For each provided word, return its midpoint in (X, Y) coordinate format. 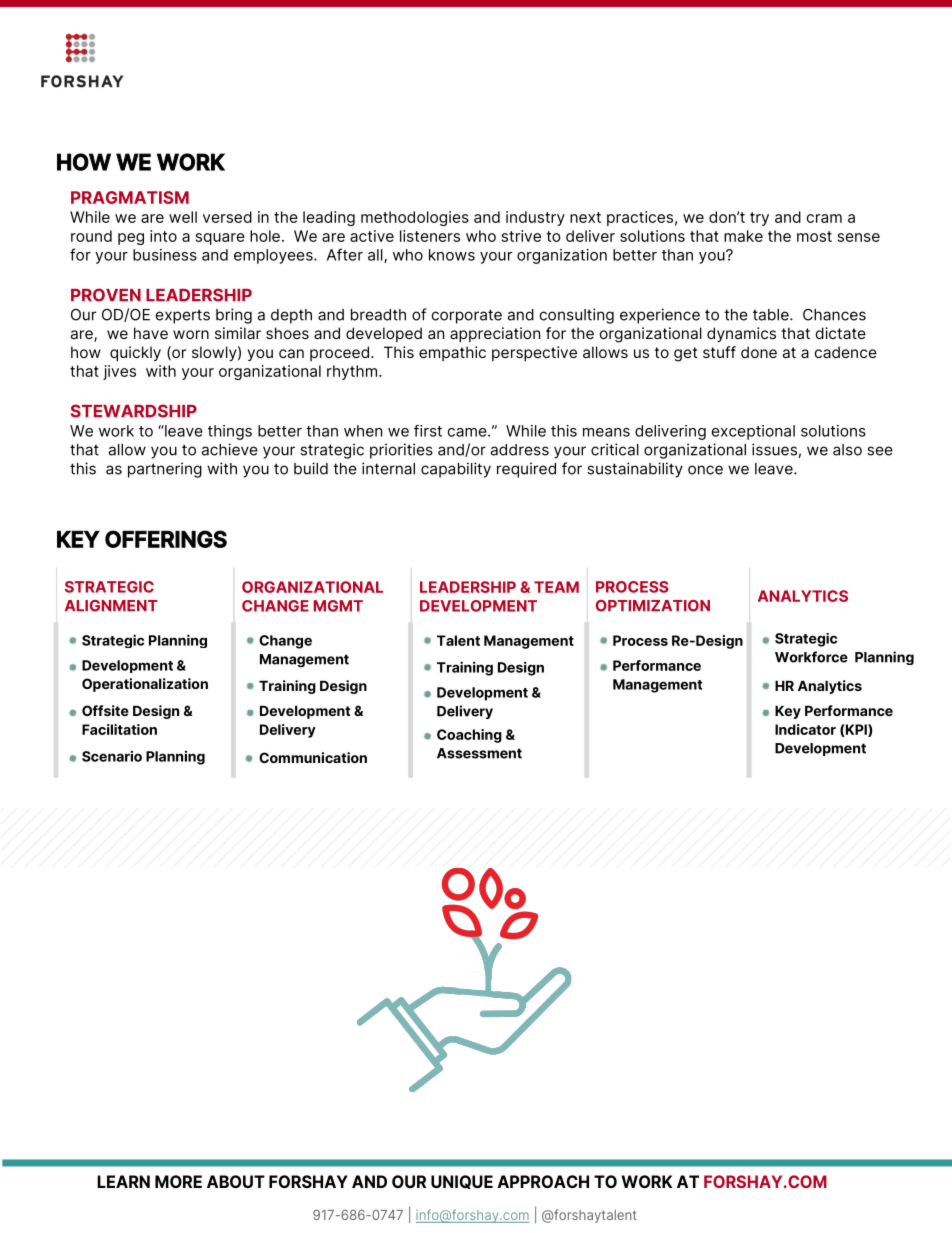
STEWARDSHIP (134, 411)
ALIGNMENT (111, 606)
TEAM (556, 587)
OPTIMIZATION (653, 606)
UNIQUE (462, 1182)
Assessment (479, 753)
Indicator (805, 729)
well (183, 217)
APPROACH (543, 1181)
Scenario (112, 756)
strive (521, 236)
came (468, 432)
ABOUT (236, 1181)
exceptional (753, 432)
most (814, 236)
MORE (178, 1181)
